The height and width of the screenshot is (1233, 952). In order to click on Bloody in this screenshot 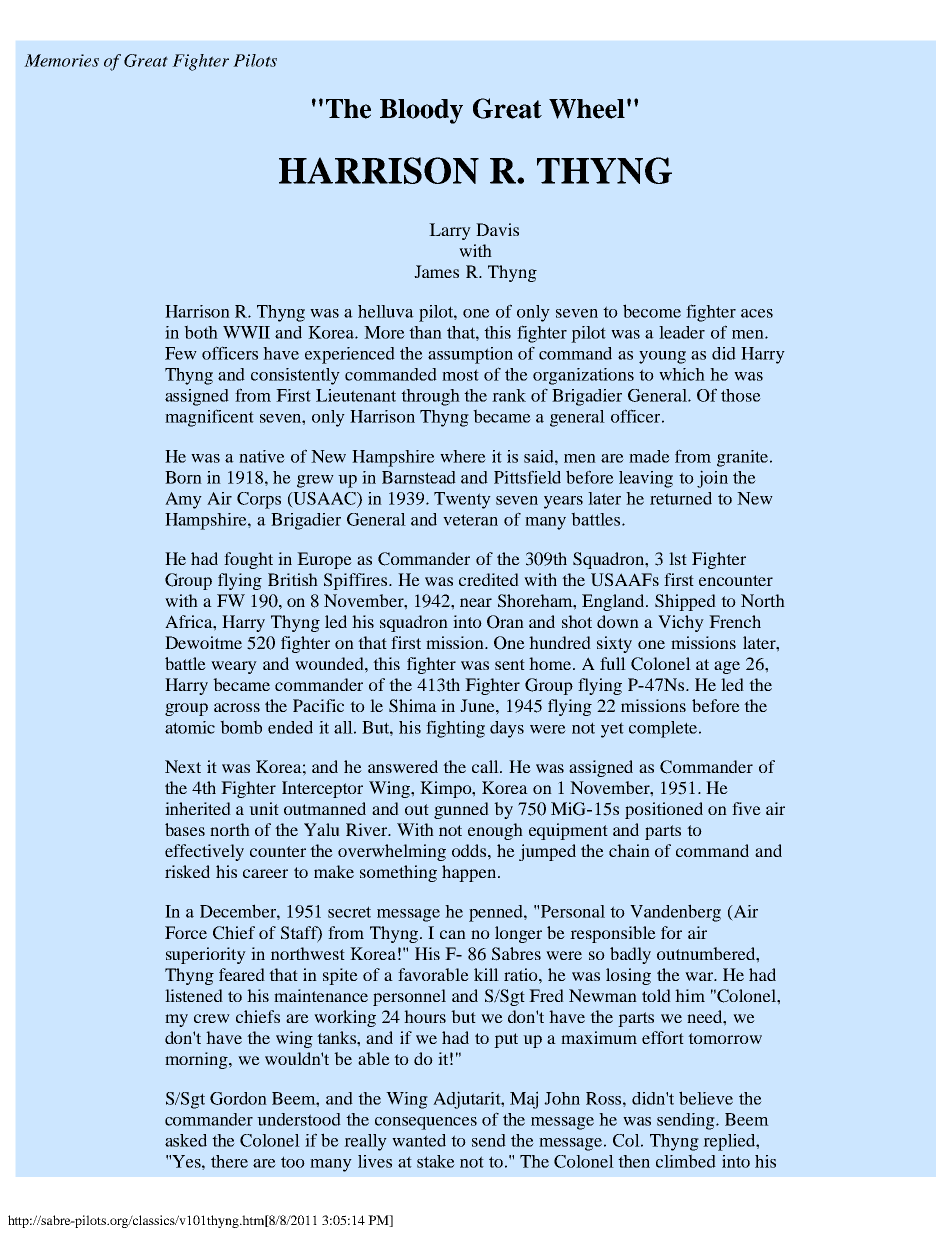, I will do `click(421, 111)`.
